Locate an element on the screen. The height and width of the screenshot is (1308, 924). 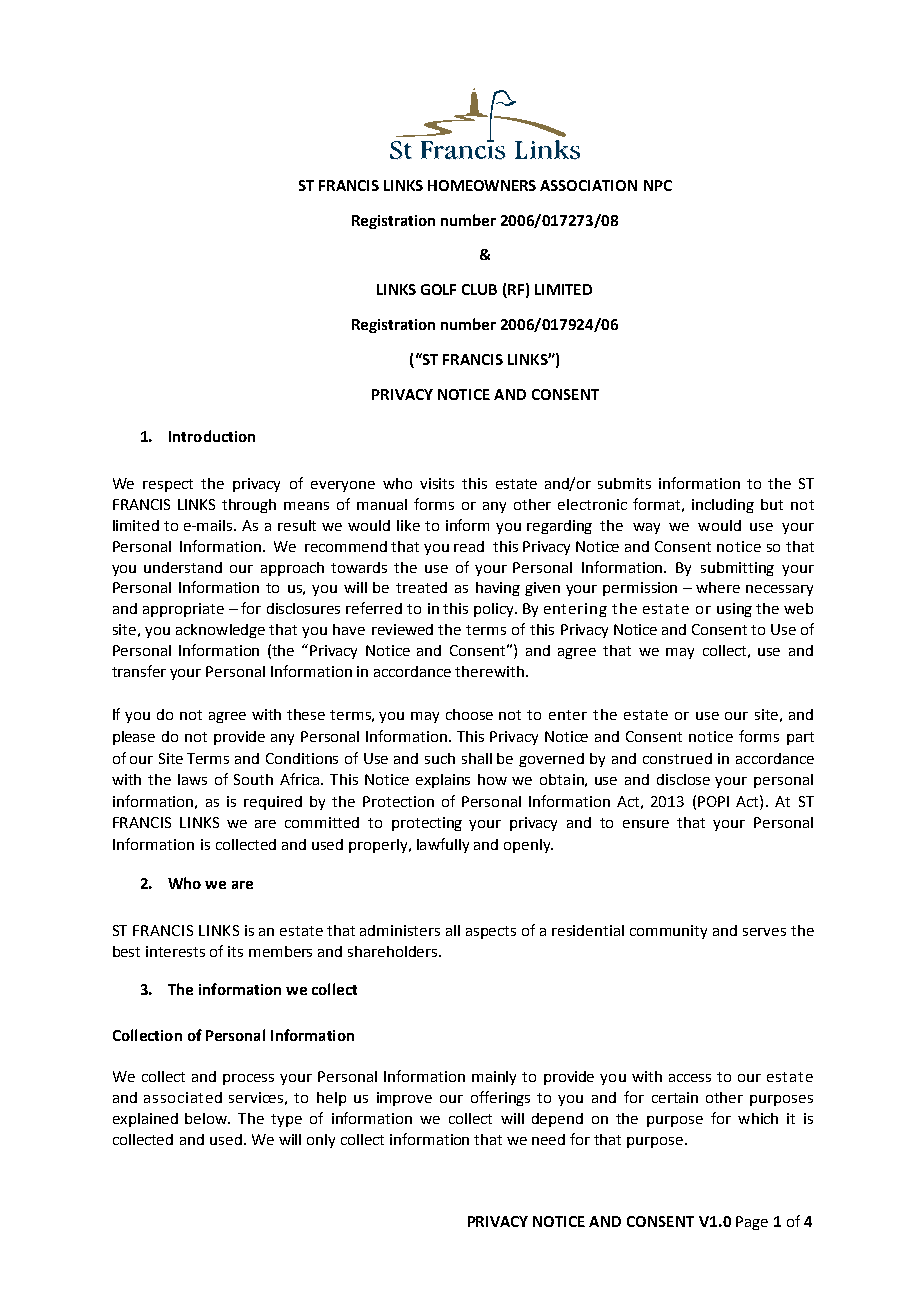
construed is located at coordinates (677, 758).
